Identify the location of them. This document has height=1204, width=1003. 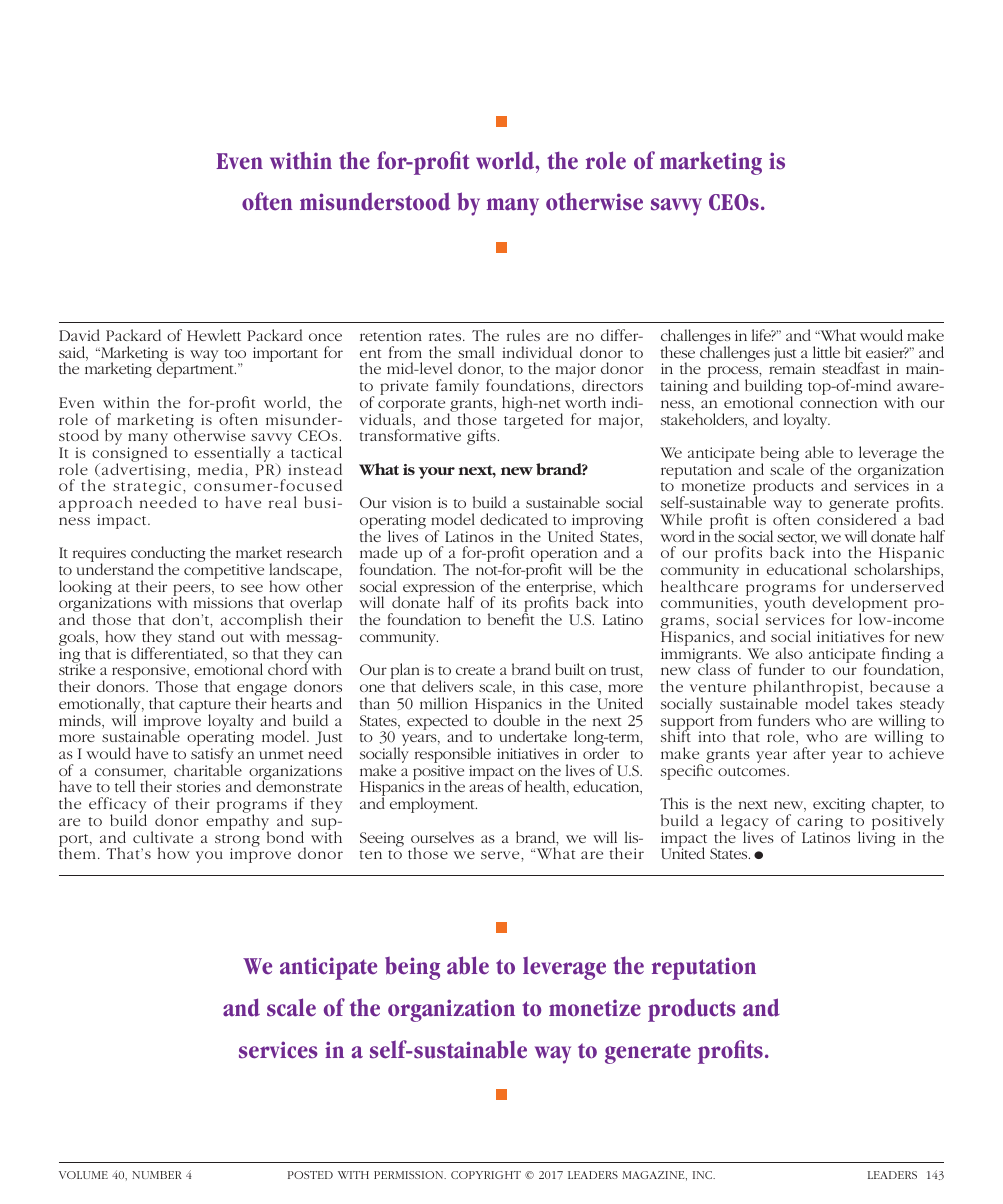
(79, 852).
